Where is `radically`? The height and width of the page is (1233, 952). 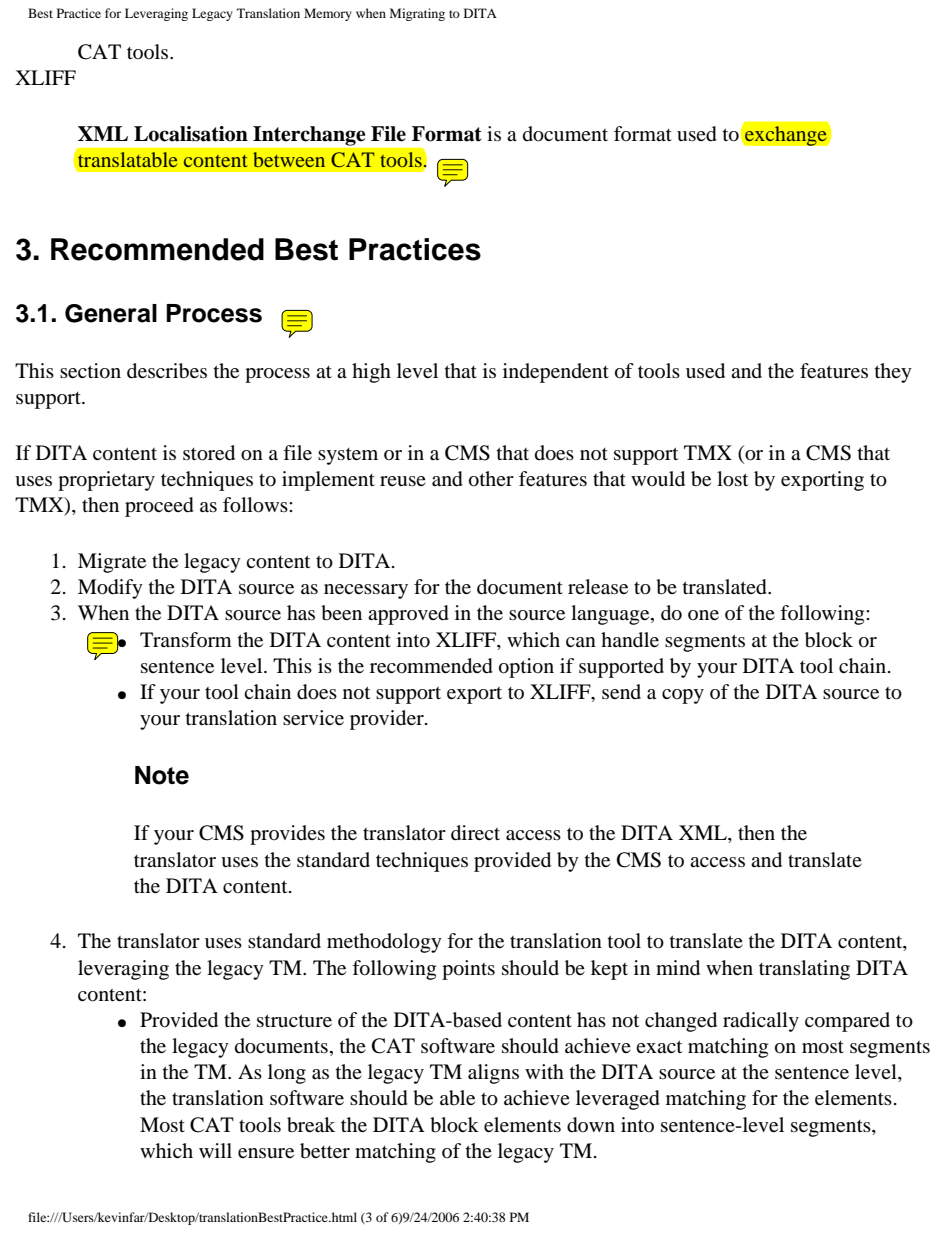 radically is located at coordinates (761, 1022).
